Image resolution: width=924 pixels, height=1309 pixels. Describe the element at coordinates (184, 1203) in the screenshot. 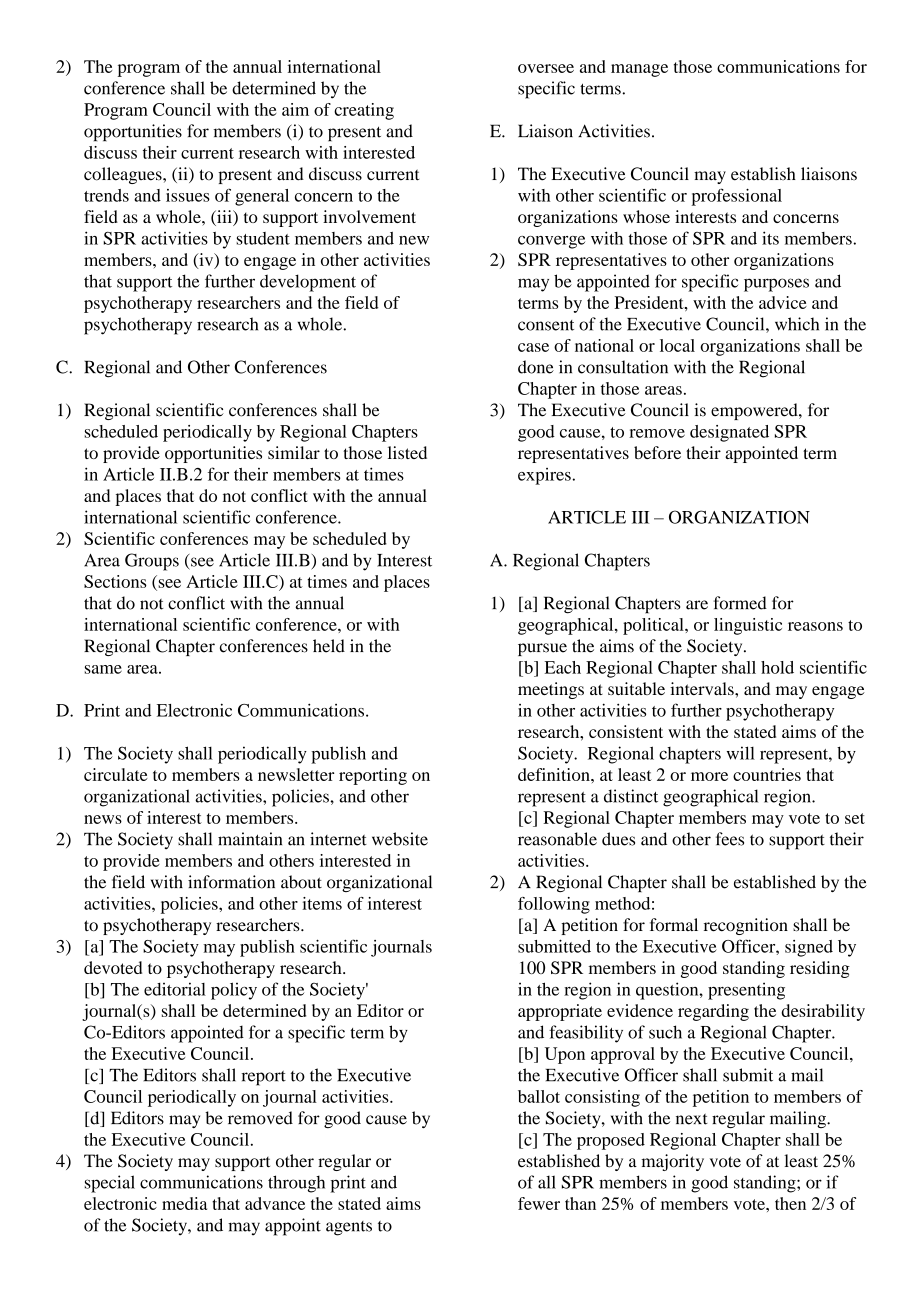

I see `media` at that location.
